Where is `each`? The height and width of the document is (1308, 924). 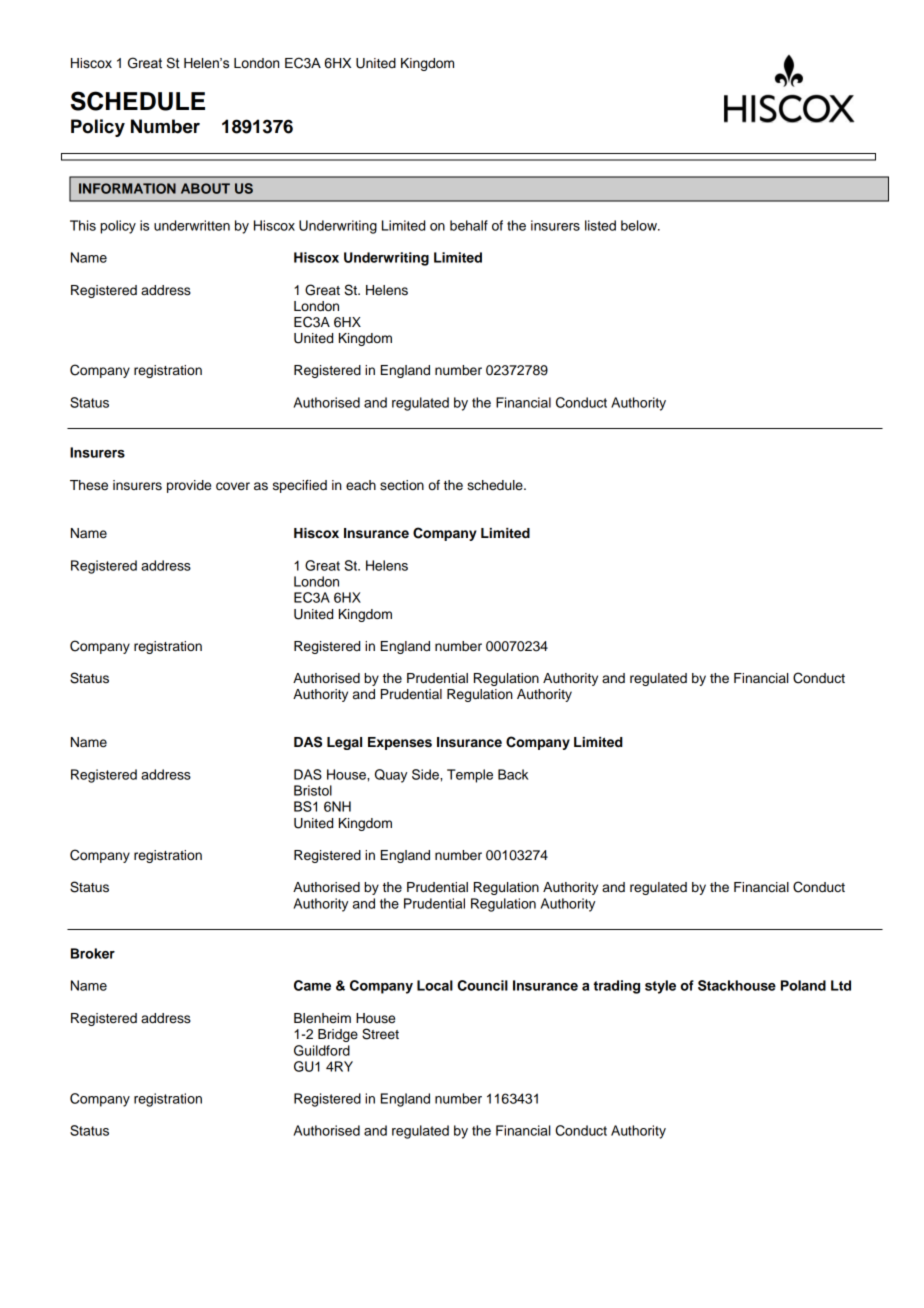
each is located at coordinates (361, 485).
